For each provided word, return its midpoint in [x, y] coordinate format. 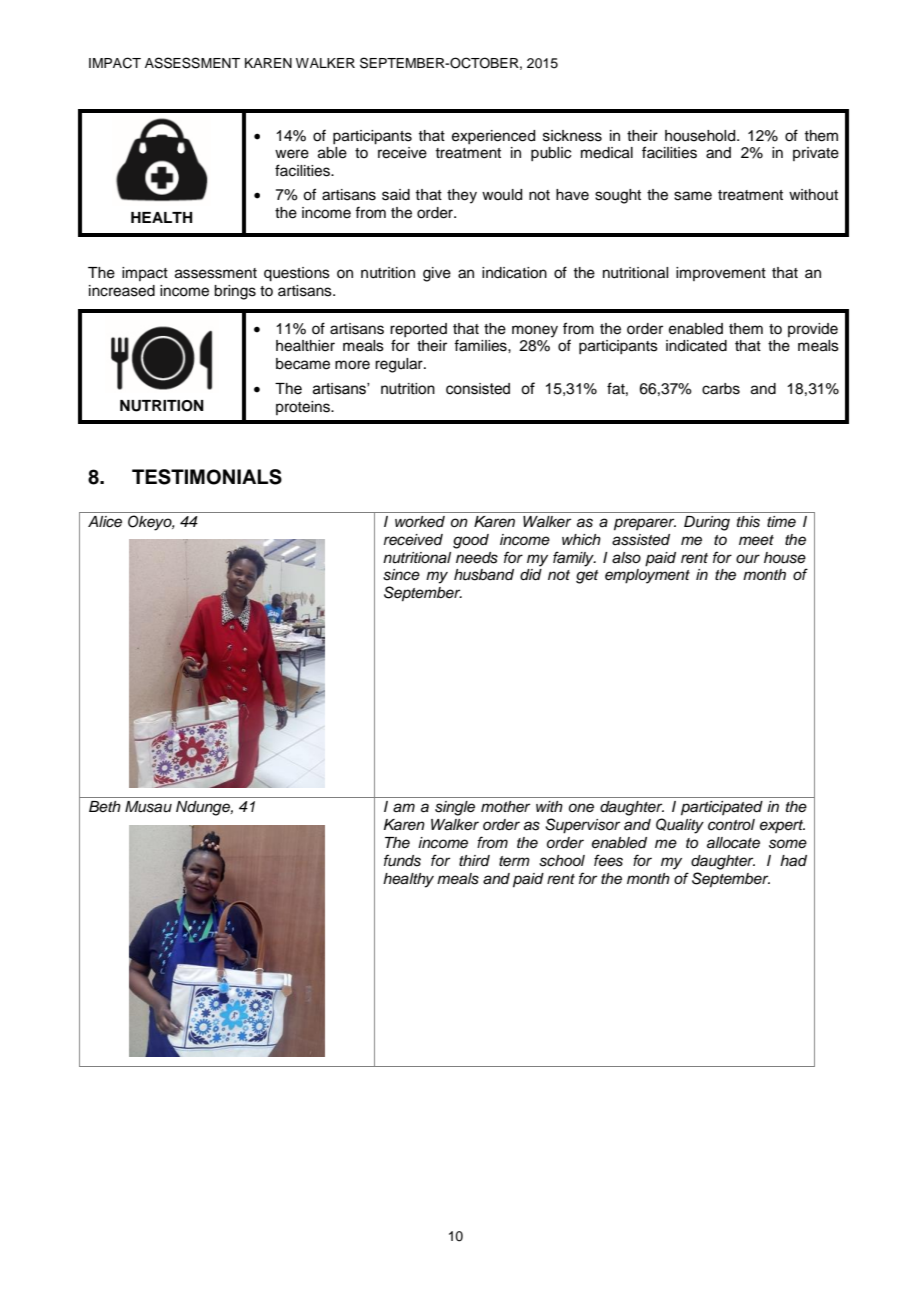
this [748, 522]
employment [647, 576]
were [292, 154]
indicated [696, 346]
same [693, 196]
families [481, 345]
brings [235, 292]
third [474, 860]
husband [484, 575]
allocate [733, 843]
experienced [493, 137]
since [401, 575]
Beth [105, 806]
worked [420, 522]
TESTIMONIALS [207, 477]
